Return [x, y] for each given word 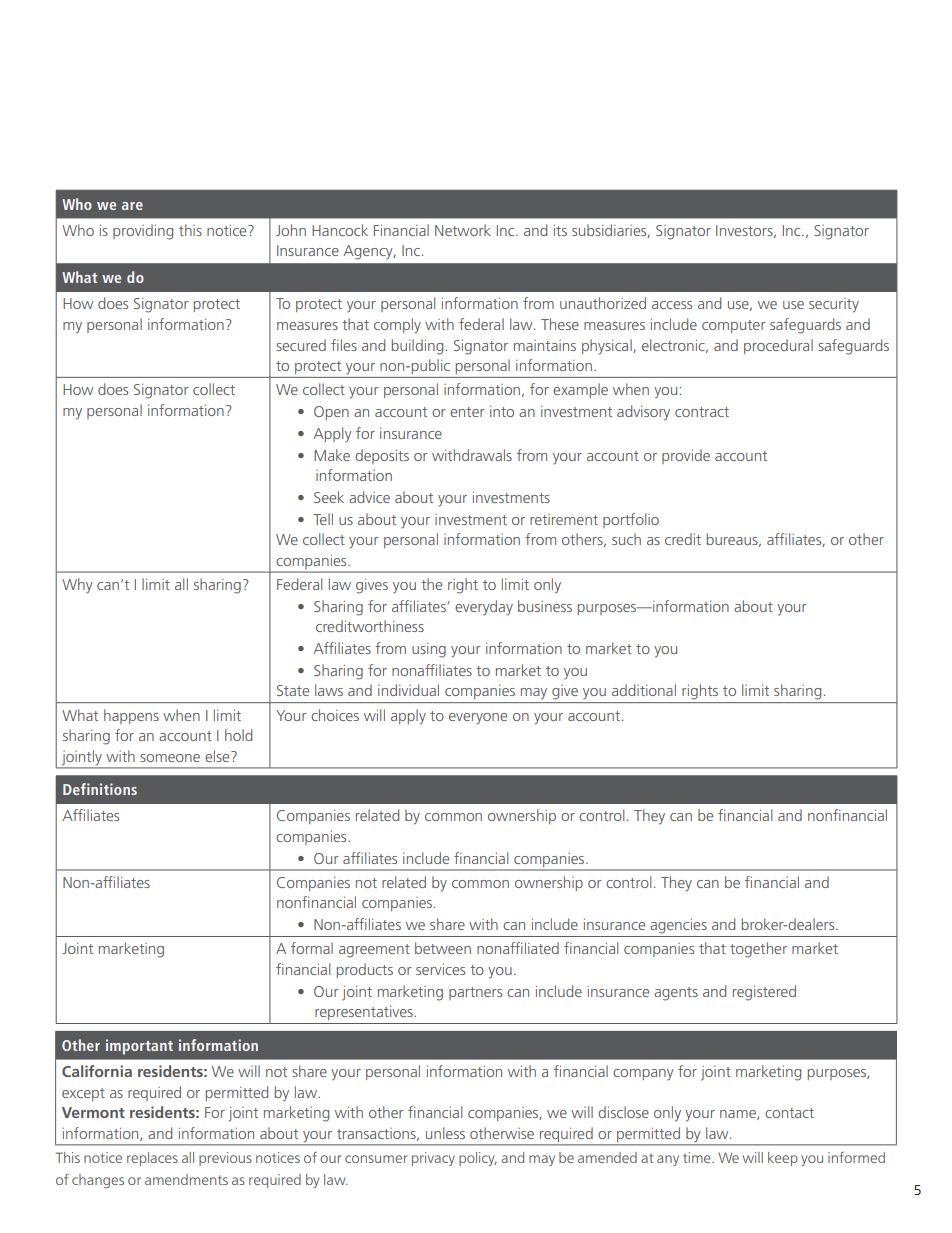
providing [143, 232]
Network [463, 230]
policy [478, 1159]
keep [783, 1159]
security [834, 305]
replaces [152, 1159]
